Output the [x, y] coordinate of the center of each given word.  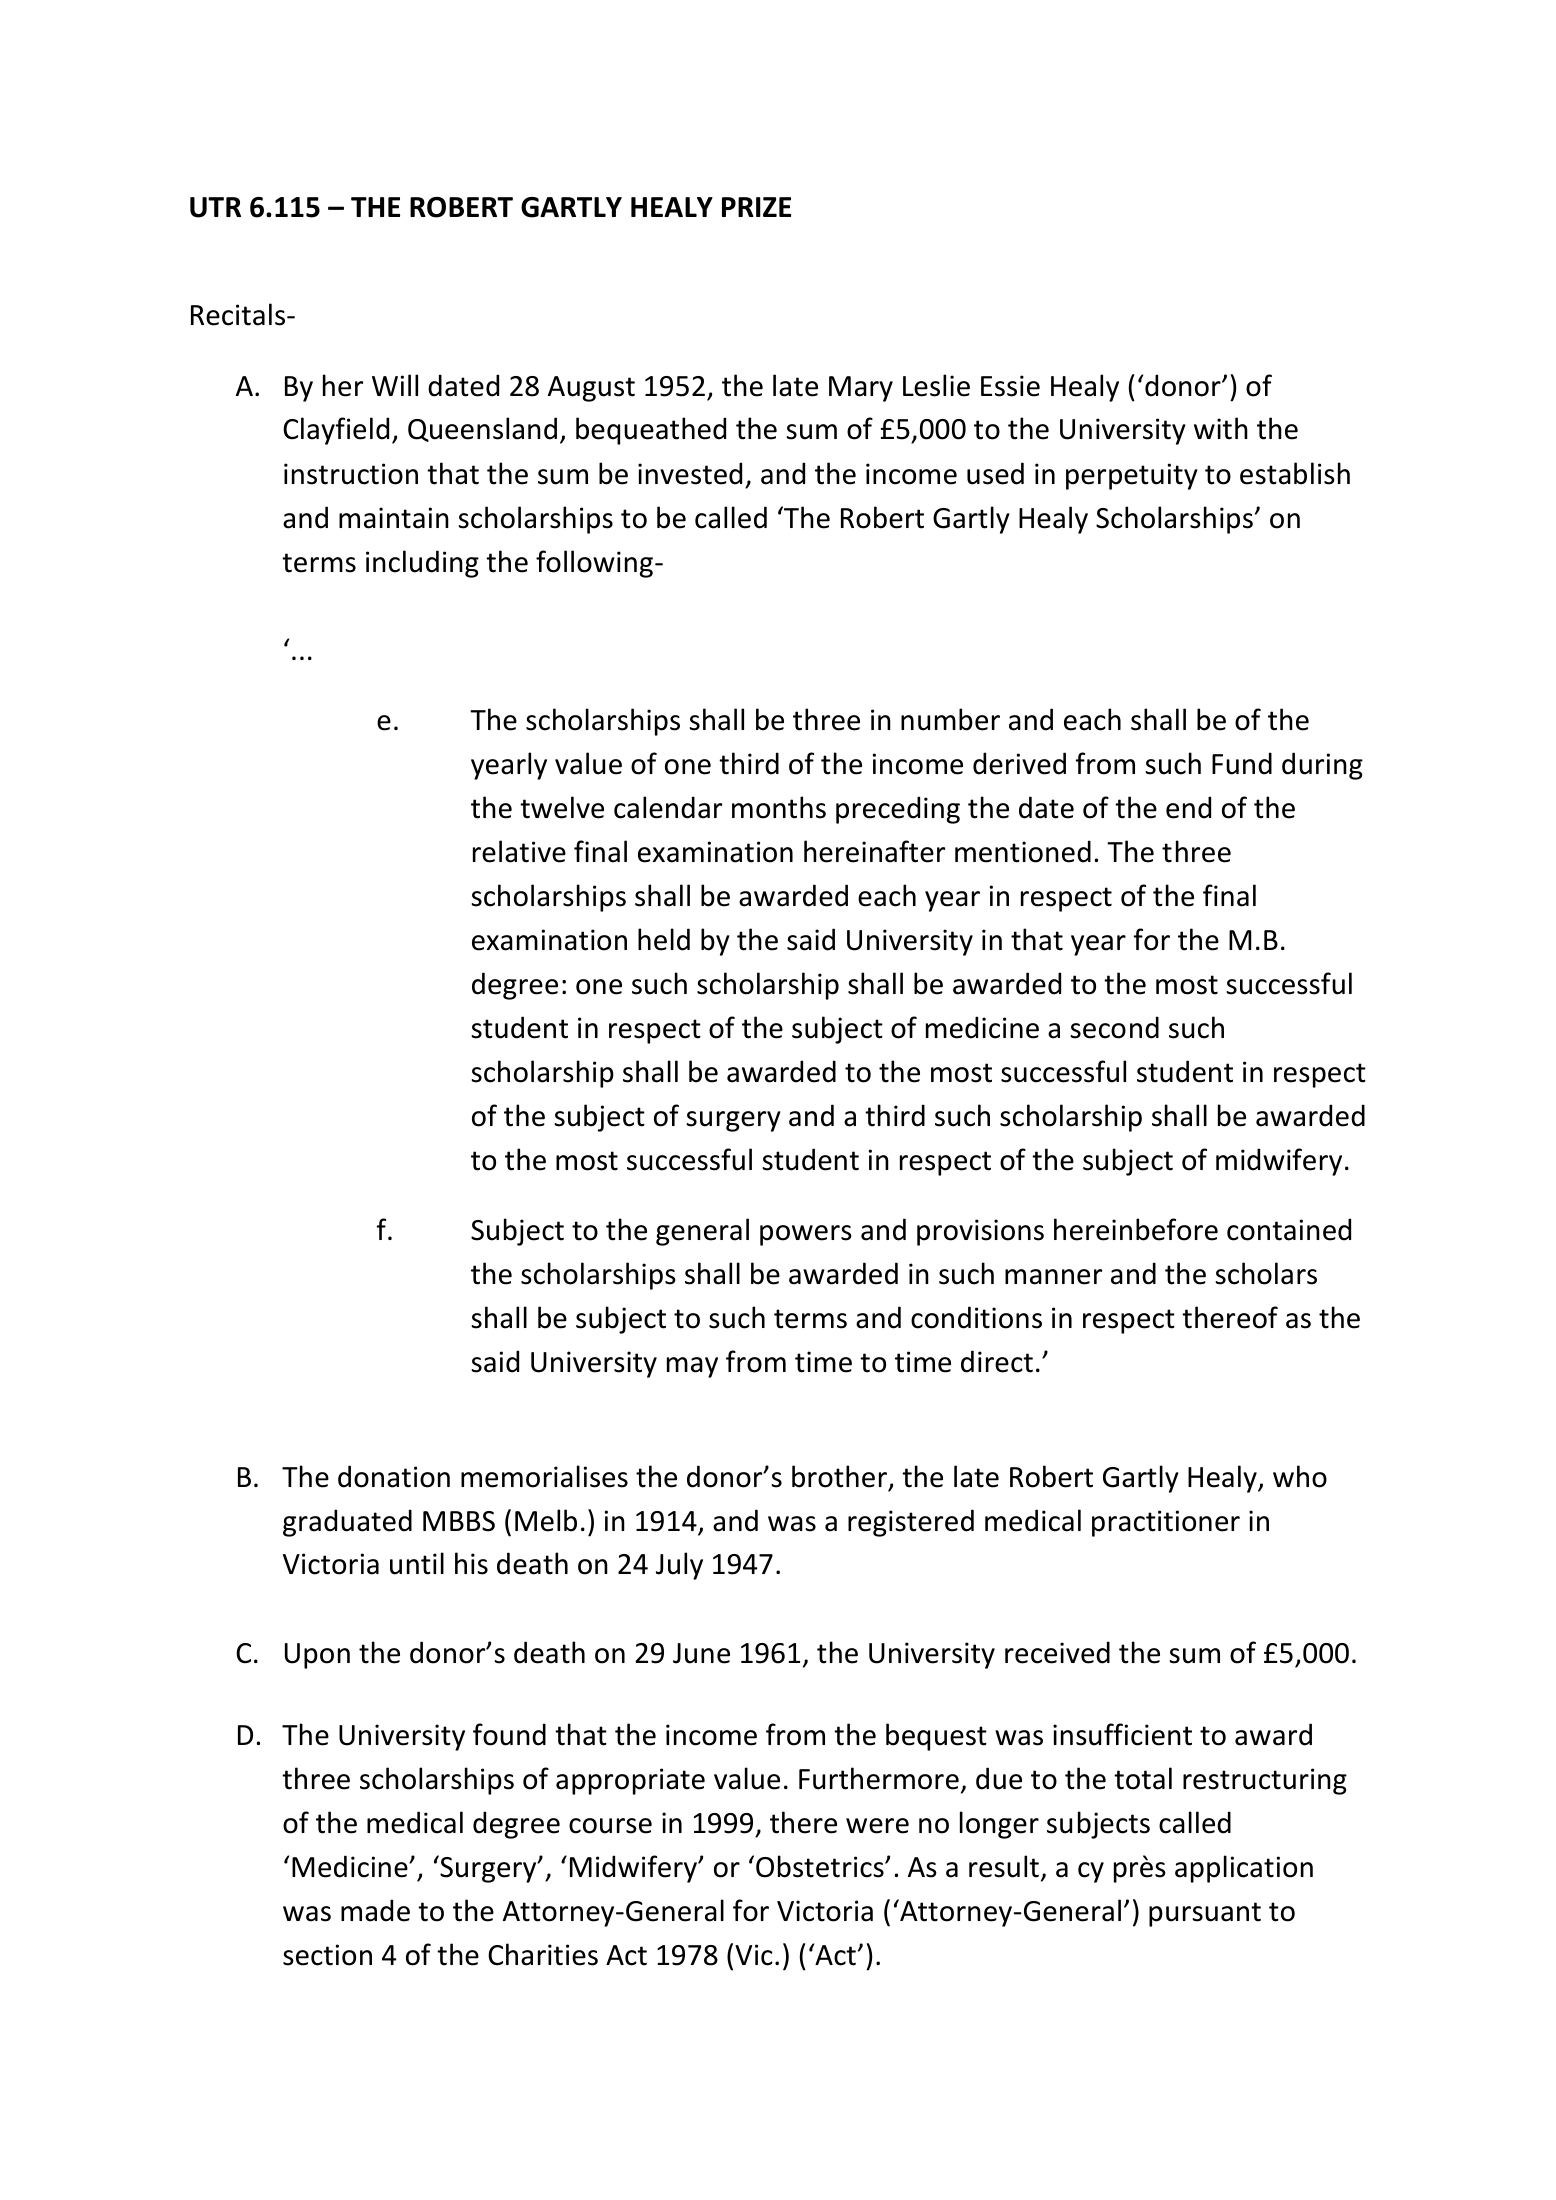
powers [806, 1235]
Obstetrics [821, 1866]
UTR [215, 207]
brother [839, 1476]
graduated [347, 1523]
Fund [1242, 763]
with [1221, 428]
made [375, 1910]
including [422, 564]
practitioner [1166, 1523]
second [1114, 1027]
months [779, 807]
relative [519, 851]
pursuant [1205, 1914]
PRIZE [756, 207]
